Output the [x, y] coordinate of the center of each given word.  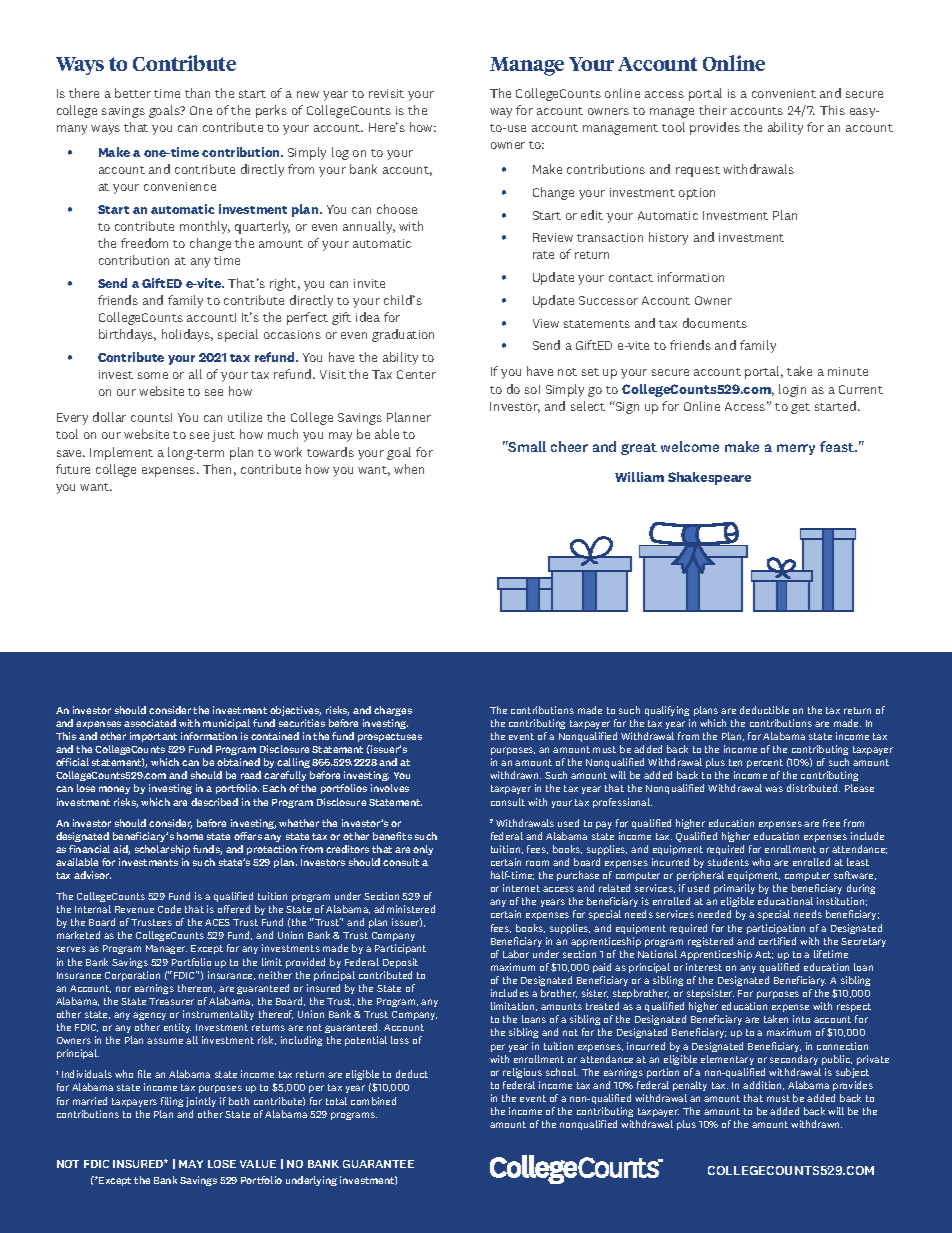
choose [397, 209]
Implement [121, 453]
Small [526, 446]
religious [522, 1073]
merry [796, 449]
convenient [784, 93]
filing [172, 1102]
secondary [794, 1060]
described [214, 802]
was [774, 789]
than [197, 93]
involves [390, 788]
